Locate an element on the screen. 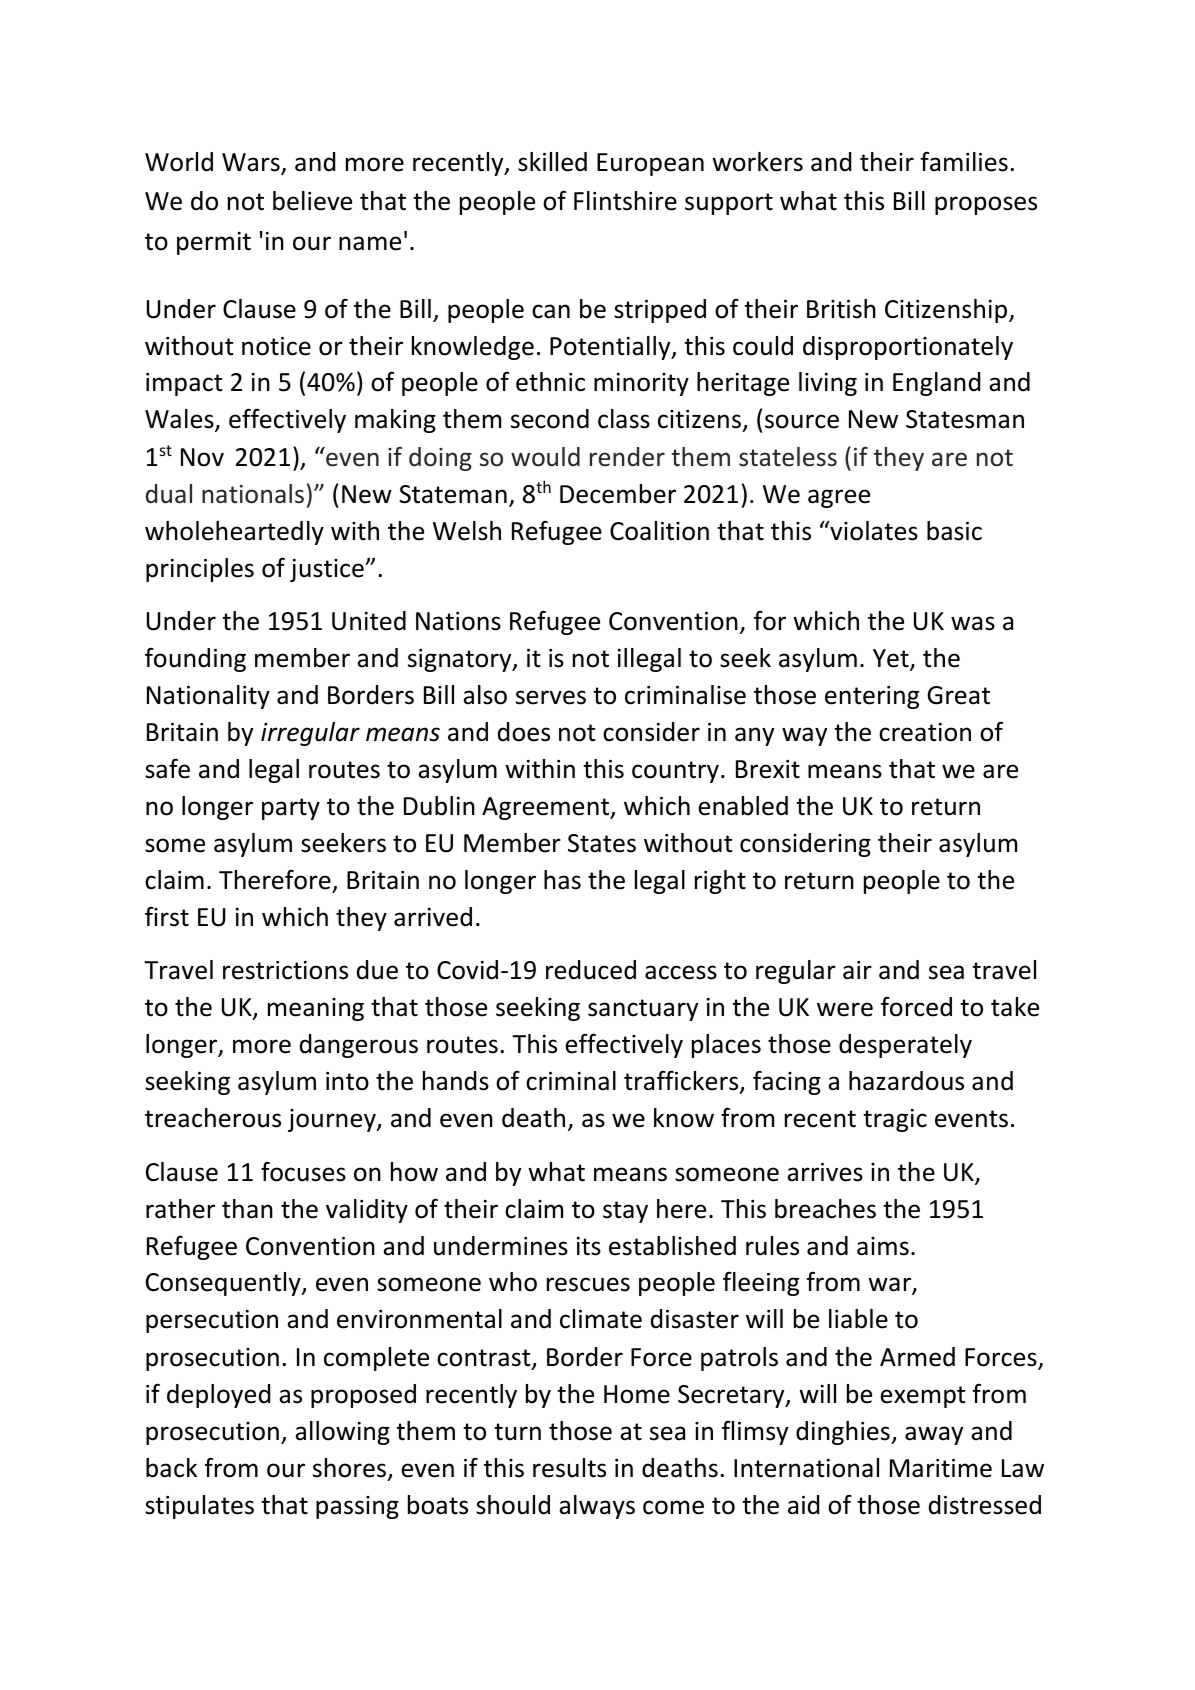 Image resolution: width=1195 pixels, height=1690 pixels. England is located at coordinates (936, 384).
